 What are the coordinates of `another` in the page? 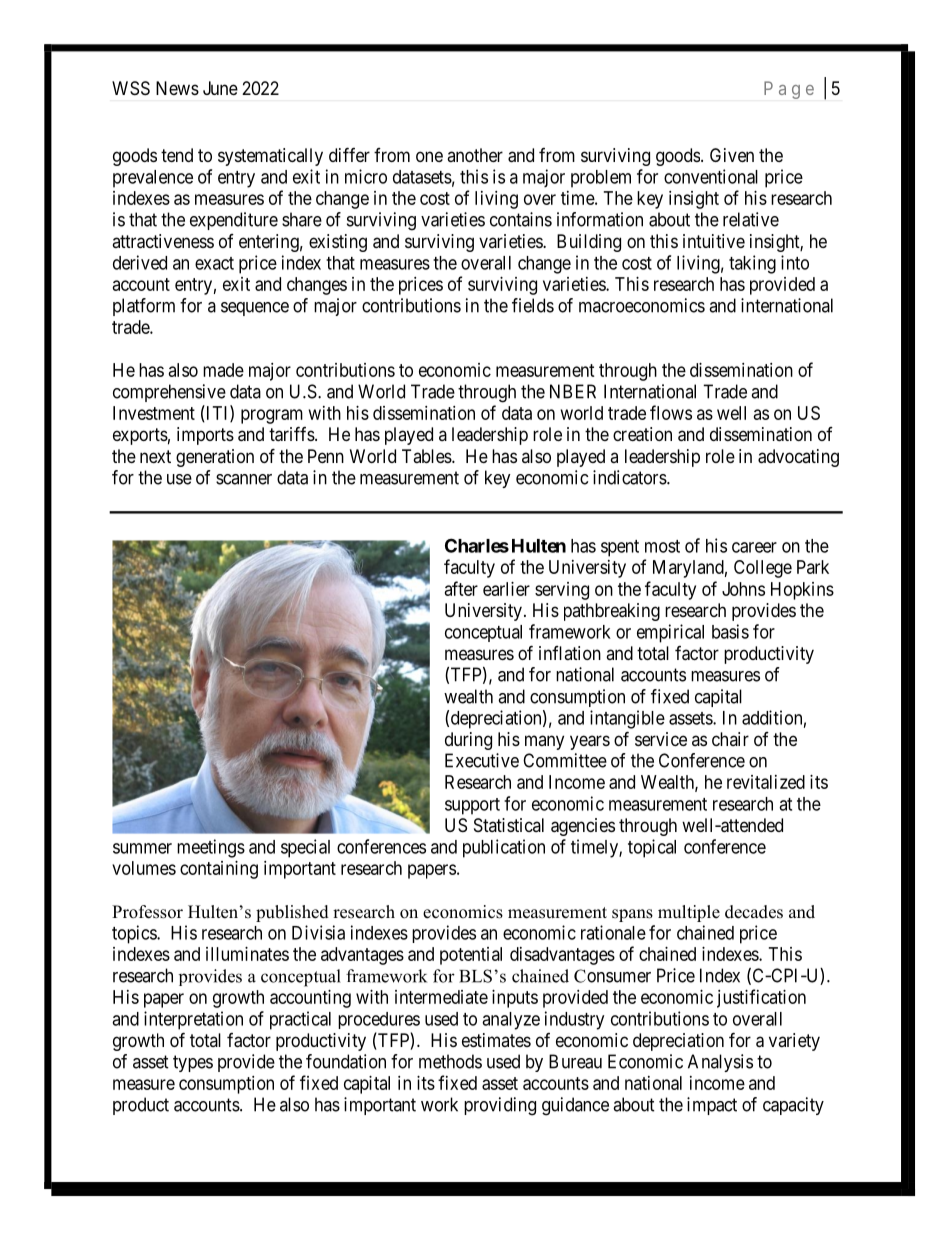 It's located at (475, 155).
